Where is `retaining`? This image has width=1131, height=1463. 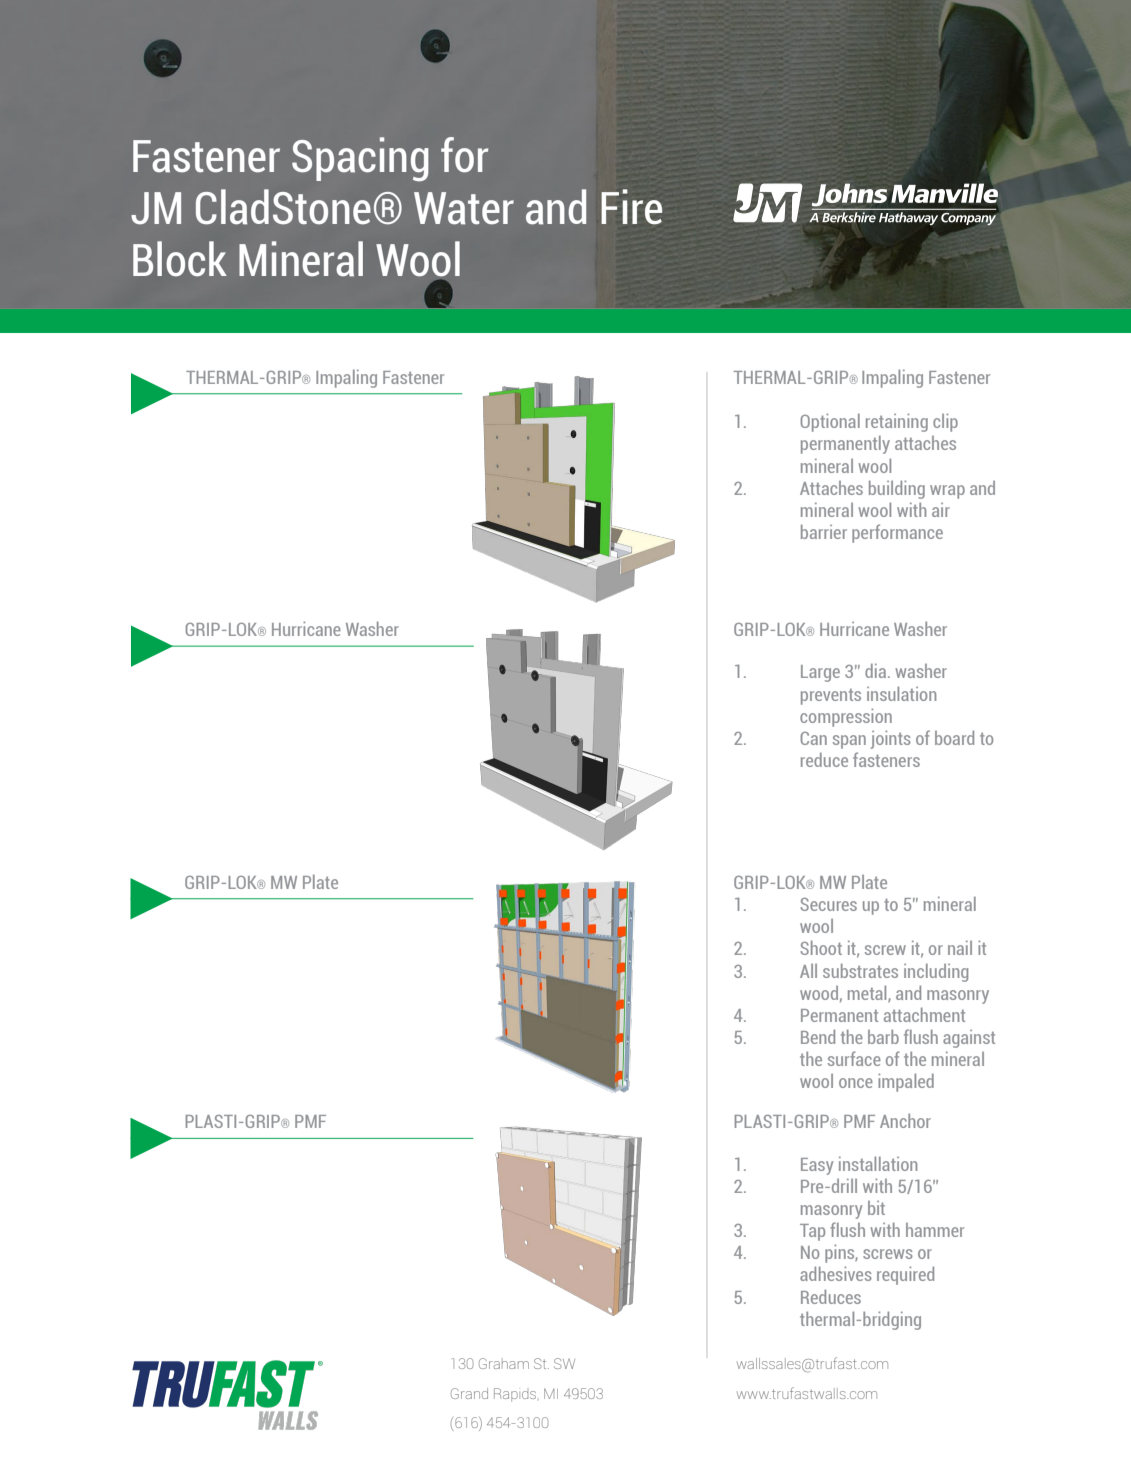
retaining is located at coordinates (897, 422).
